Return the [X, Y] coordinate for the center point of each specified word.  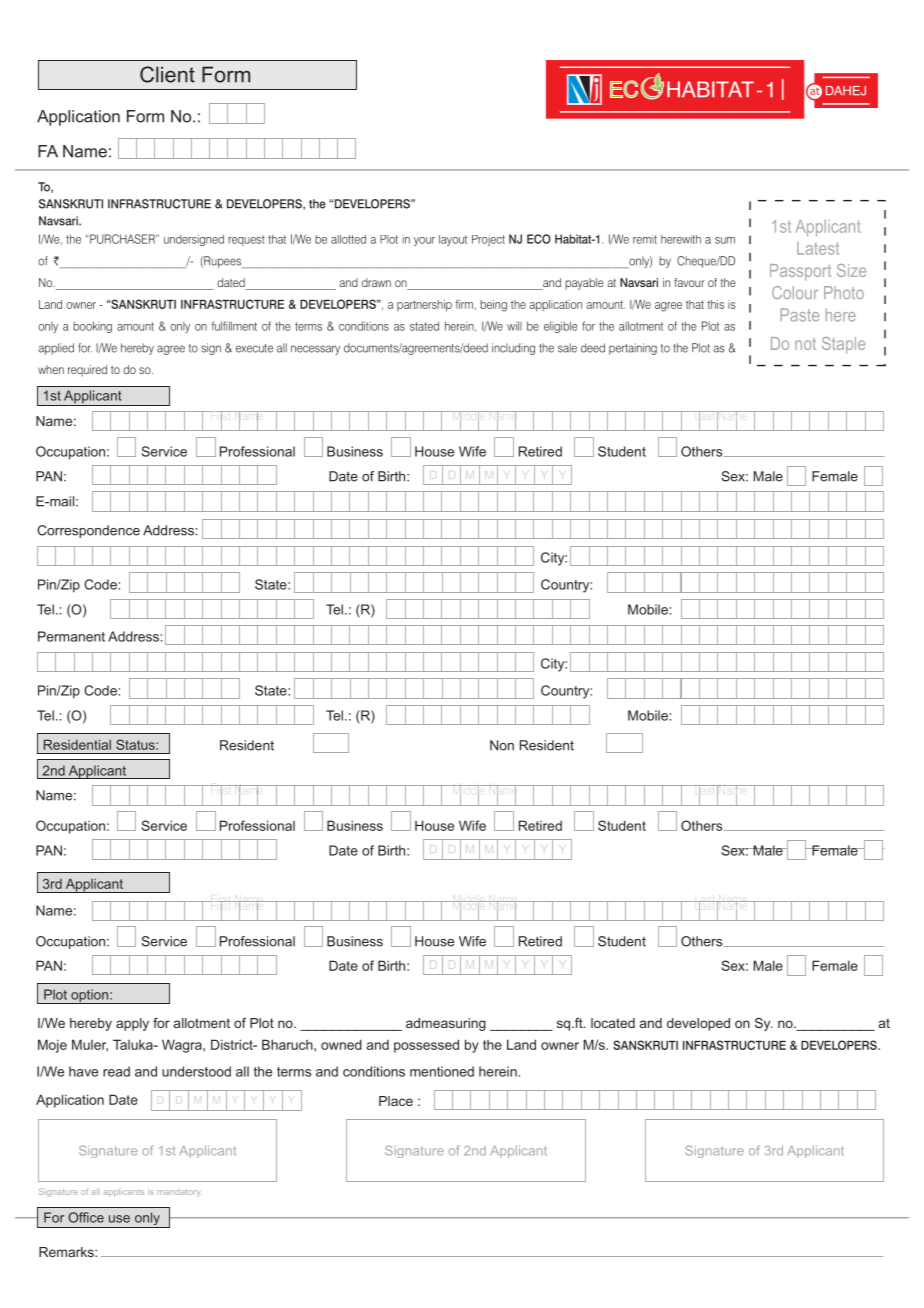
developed [698, 1024]
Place [396, 1101]
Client [167, 74]
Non [502, 745]
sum [725, 240]
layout [453, 240]
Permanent [71, 636]
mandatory [179, 1193]
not [805, 344]
